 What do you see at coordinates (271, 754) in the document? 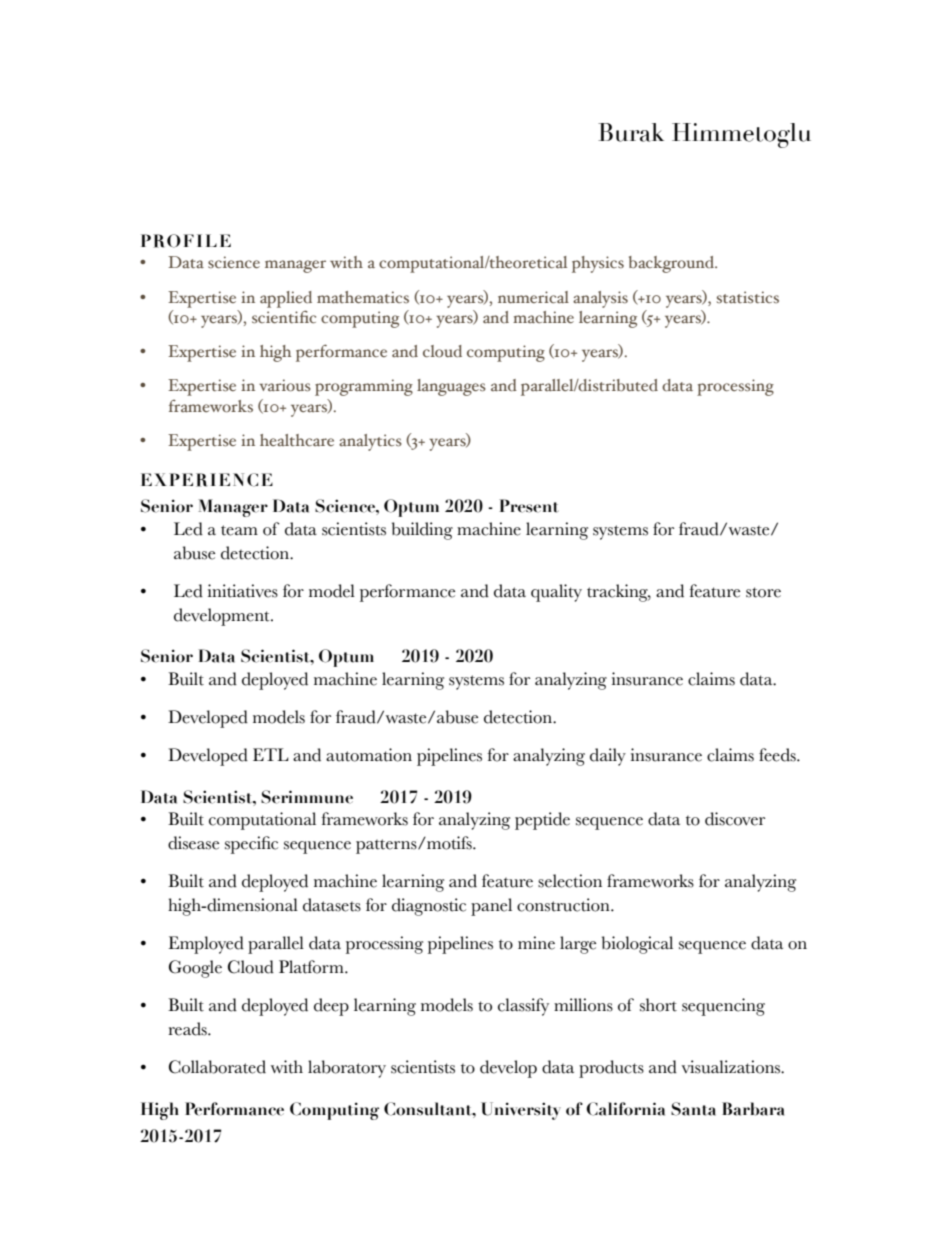
I see `ETL` at bounding box center [271, 754].
